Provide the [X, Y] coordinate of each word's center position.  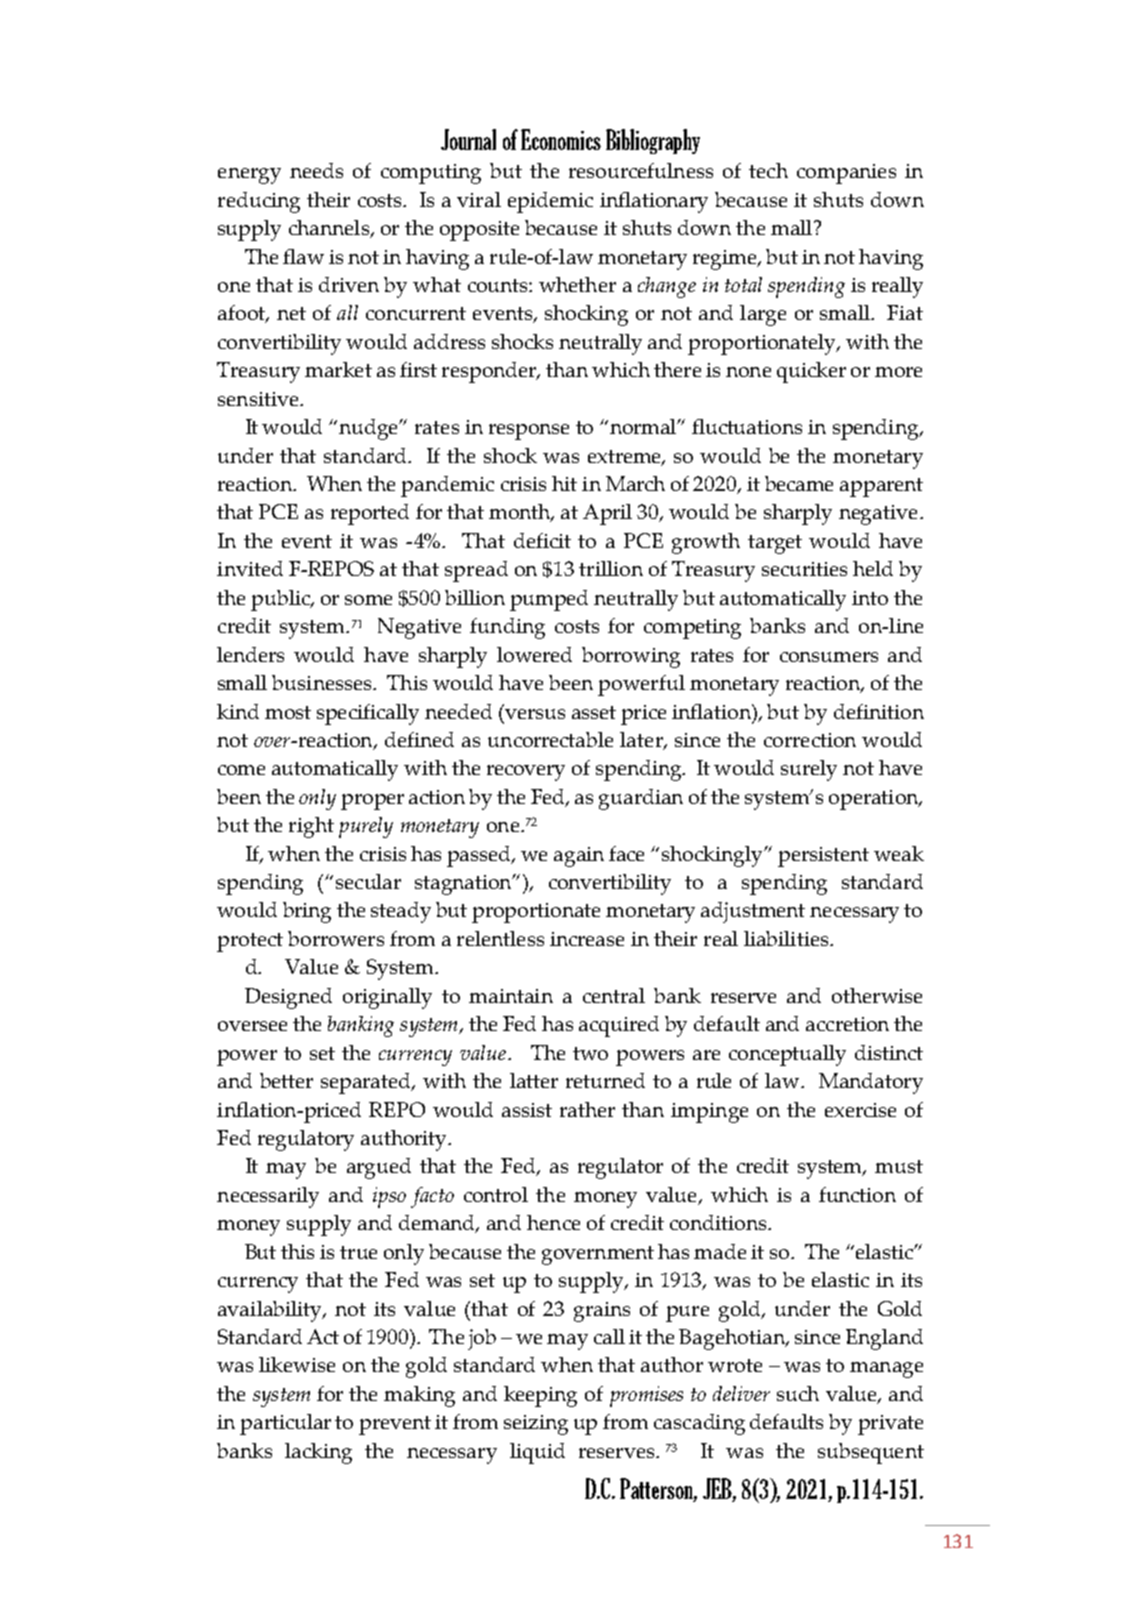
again [579, 857]
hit [564, 483]
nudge [370, 429]
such [798, 1393]
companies [846, 174]
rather [587, 1109]
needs [316, 170]
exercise [860, 1110]
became [799, 483]
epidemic [550, 202]
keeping [540, 1396]
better [286, 1080]
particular [285, 1424]
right [311, 827]
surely [809, 770]
